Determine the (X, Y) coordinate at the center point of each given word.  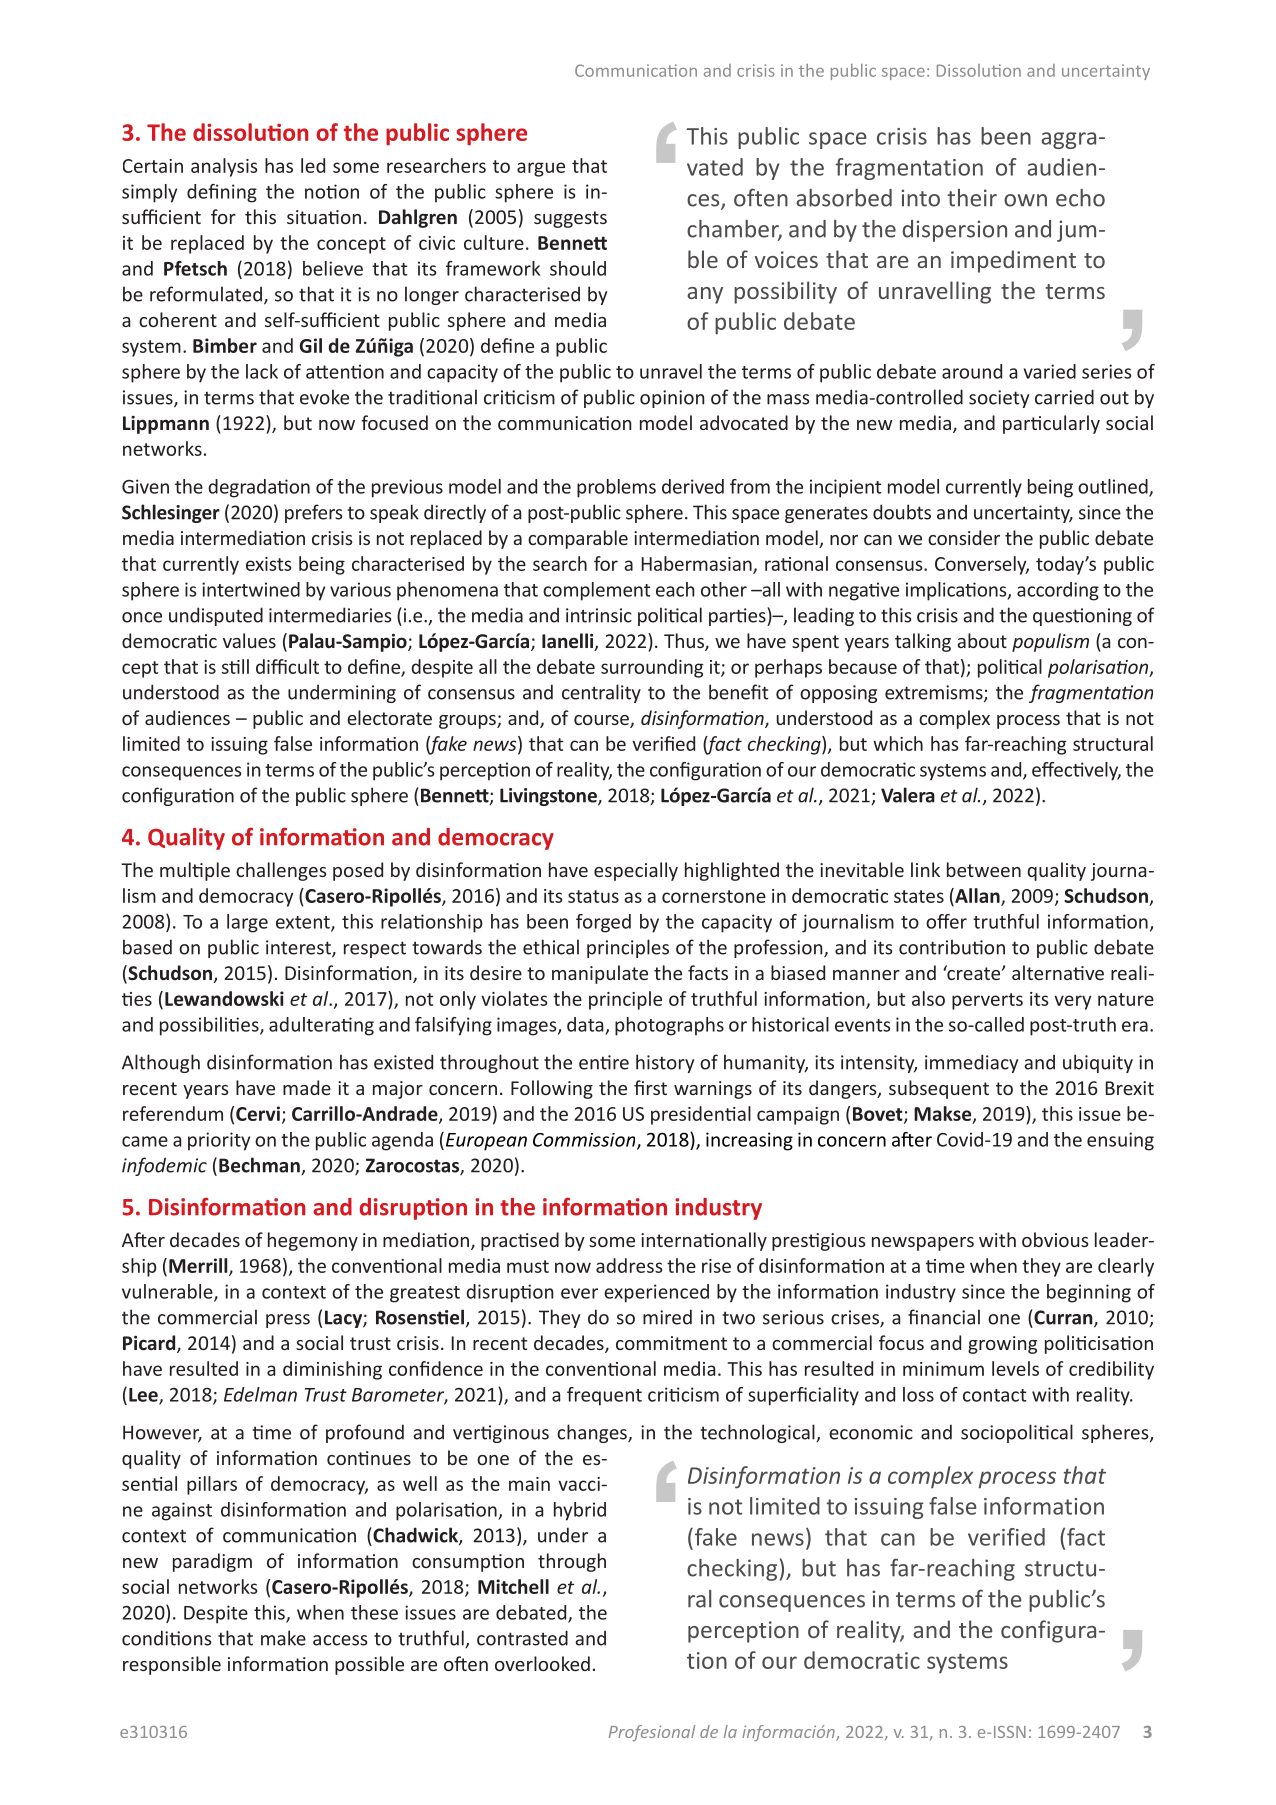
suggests (570, 219)
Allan (977, 897)
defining (222, 193)
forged (603, 923)
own (1025, 200)
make (283, 1638)
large (247, 923)
